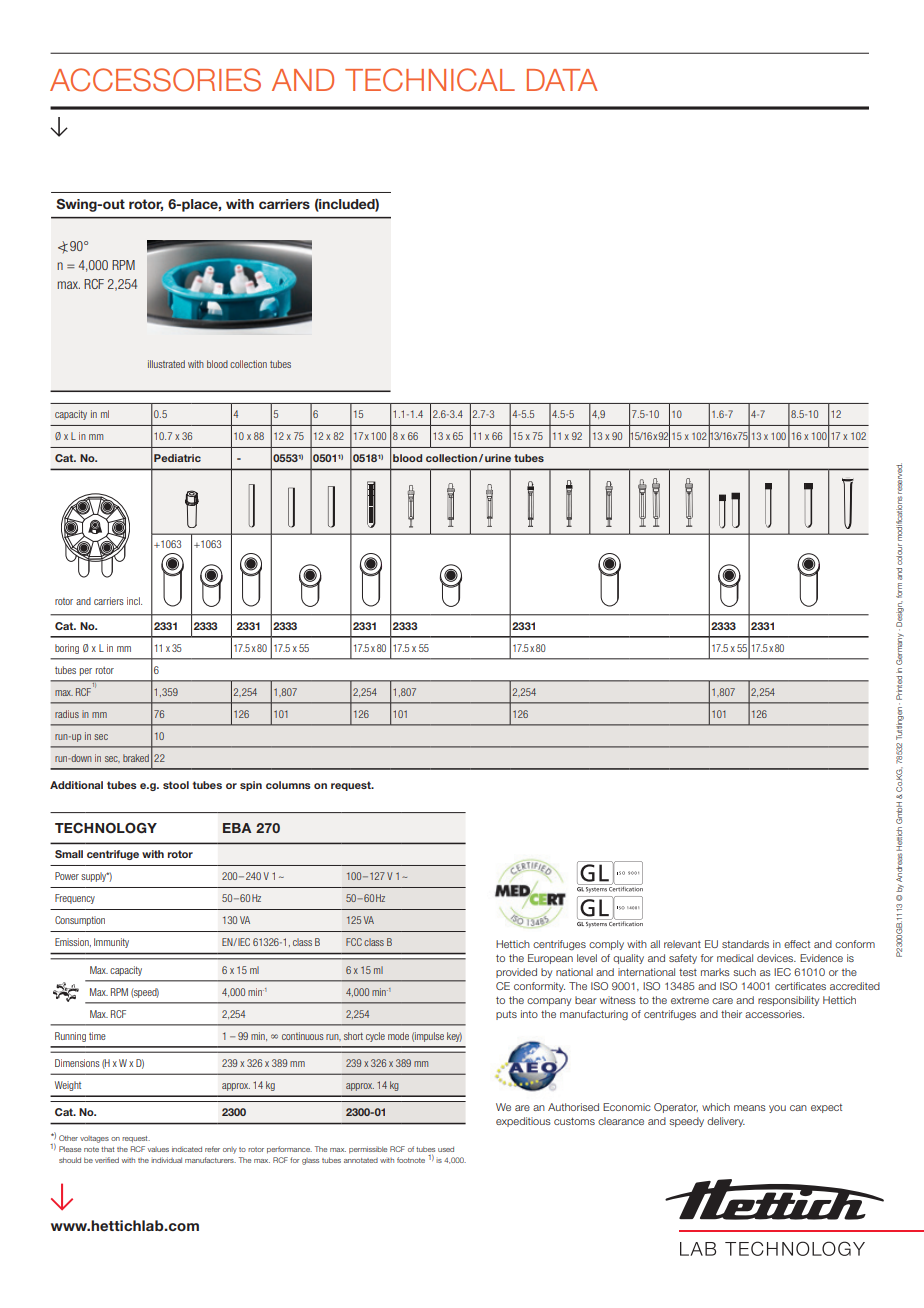 This document has width=924, height=1308. What do you see at coordinates (67, 714) in the document?
I see `radius` at bounding box center [67, 714].
